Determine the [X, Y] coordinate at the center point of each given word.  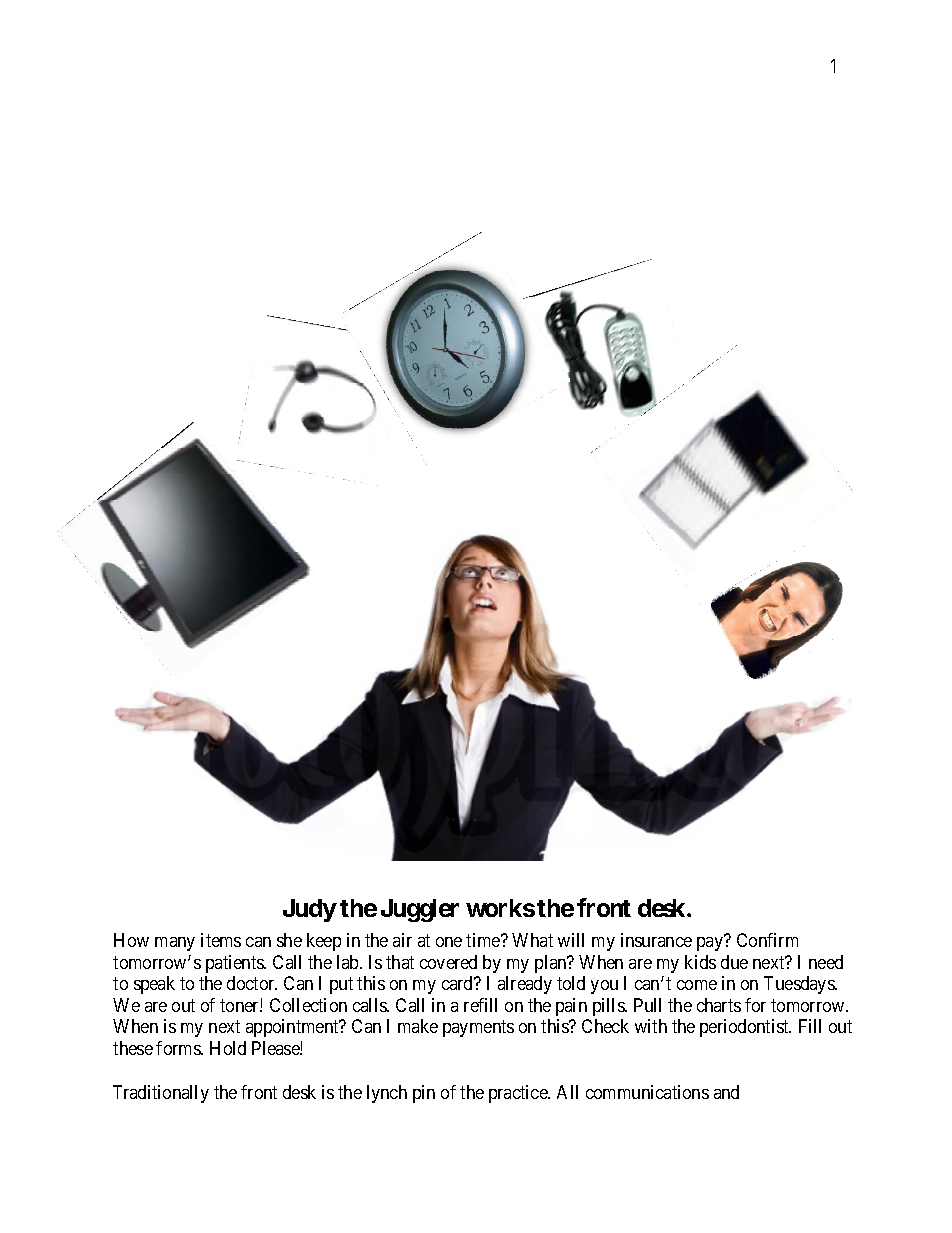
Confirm [767, 940]
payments [478, 1028]
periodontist [745, 1028]
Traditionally [161, 1094]
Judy [310, 910]
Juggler [420, 910]
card [459, 983]
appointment [293, 1028]
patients [235, 964]
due [734, 962]
